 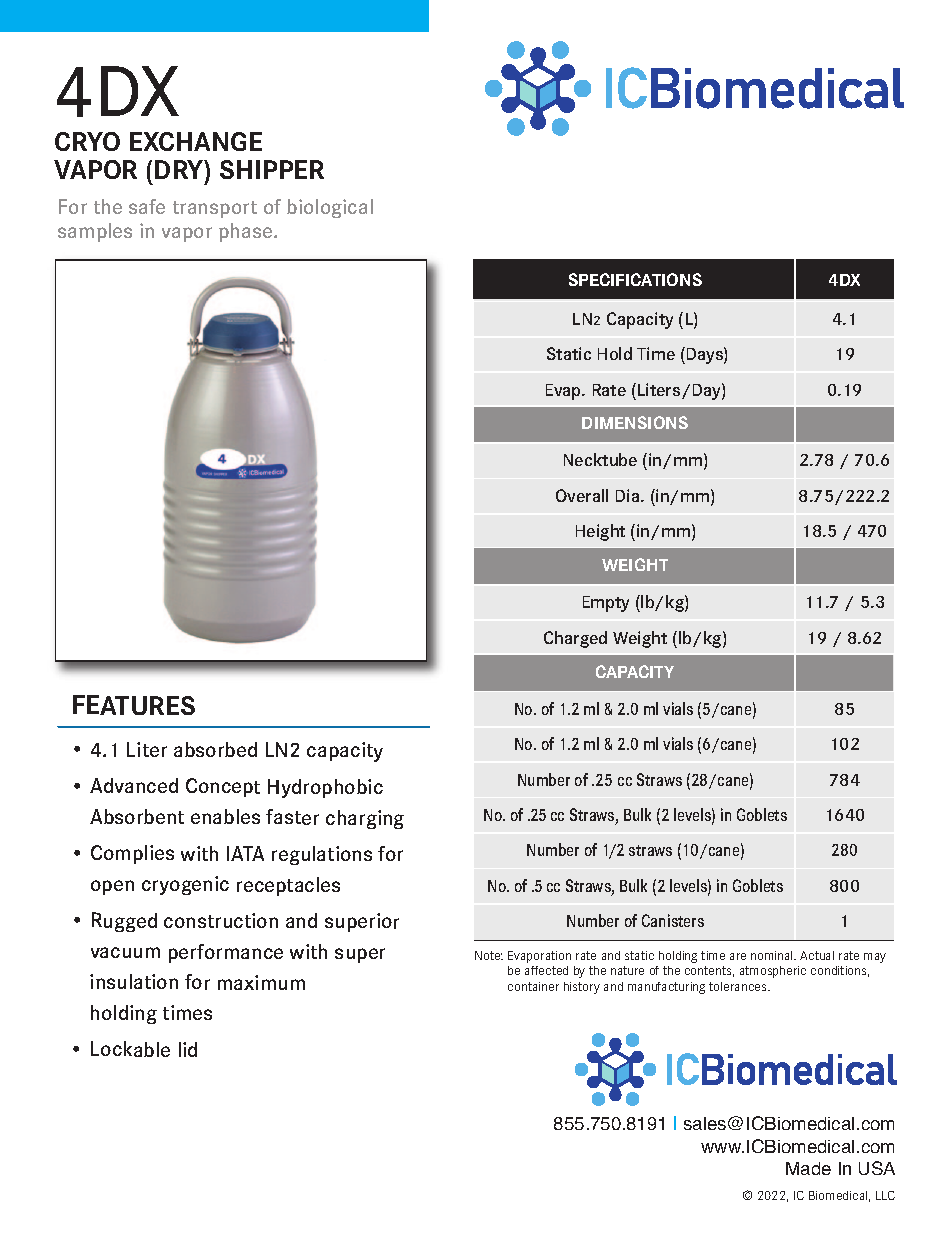 What do you see at coordinates (673, 920) in the screenshot?
I see `Canisters` at bounding box center [673, 920].
